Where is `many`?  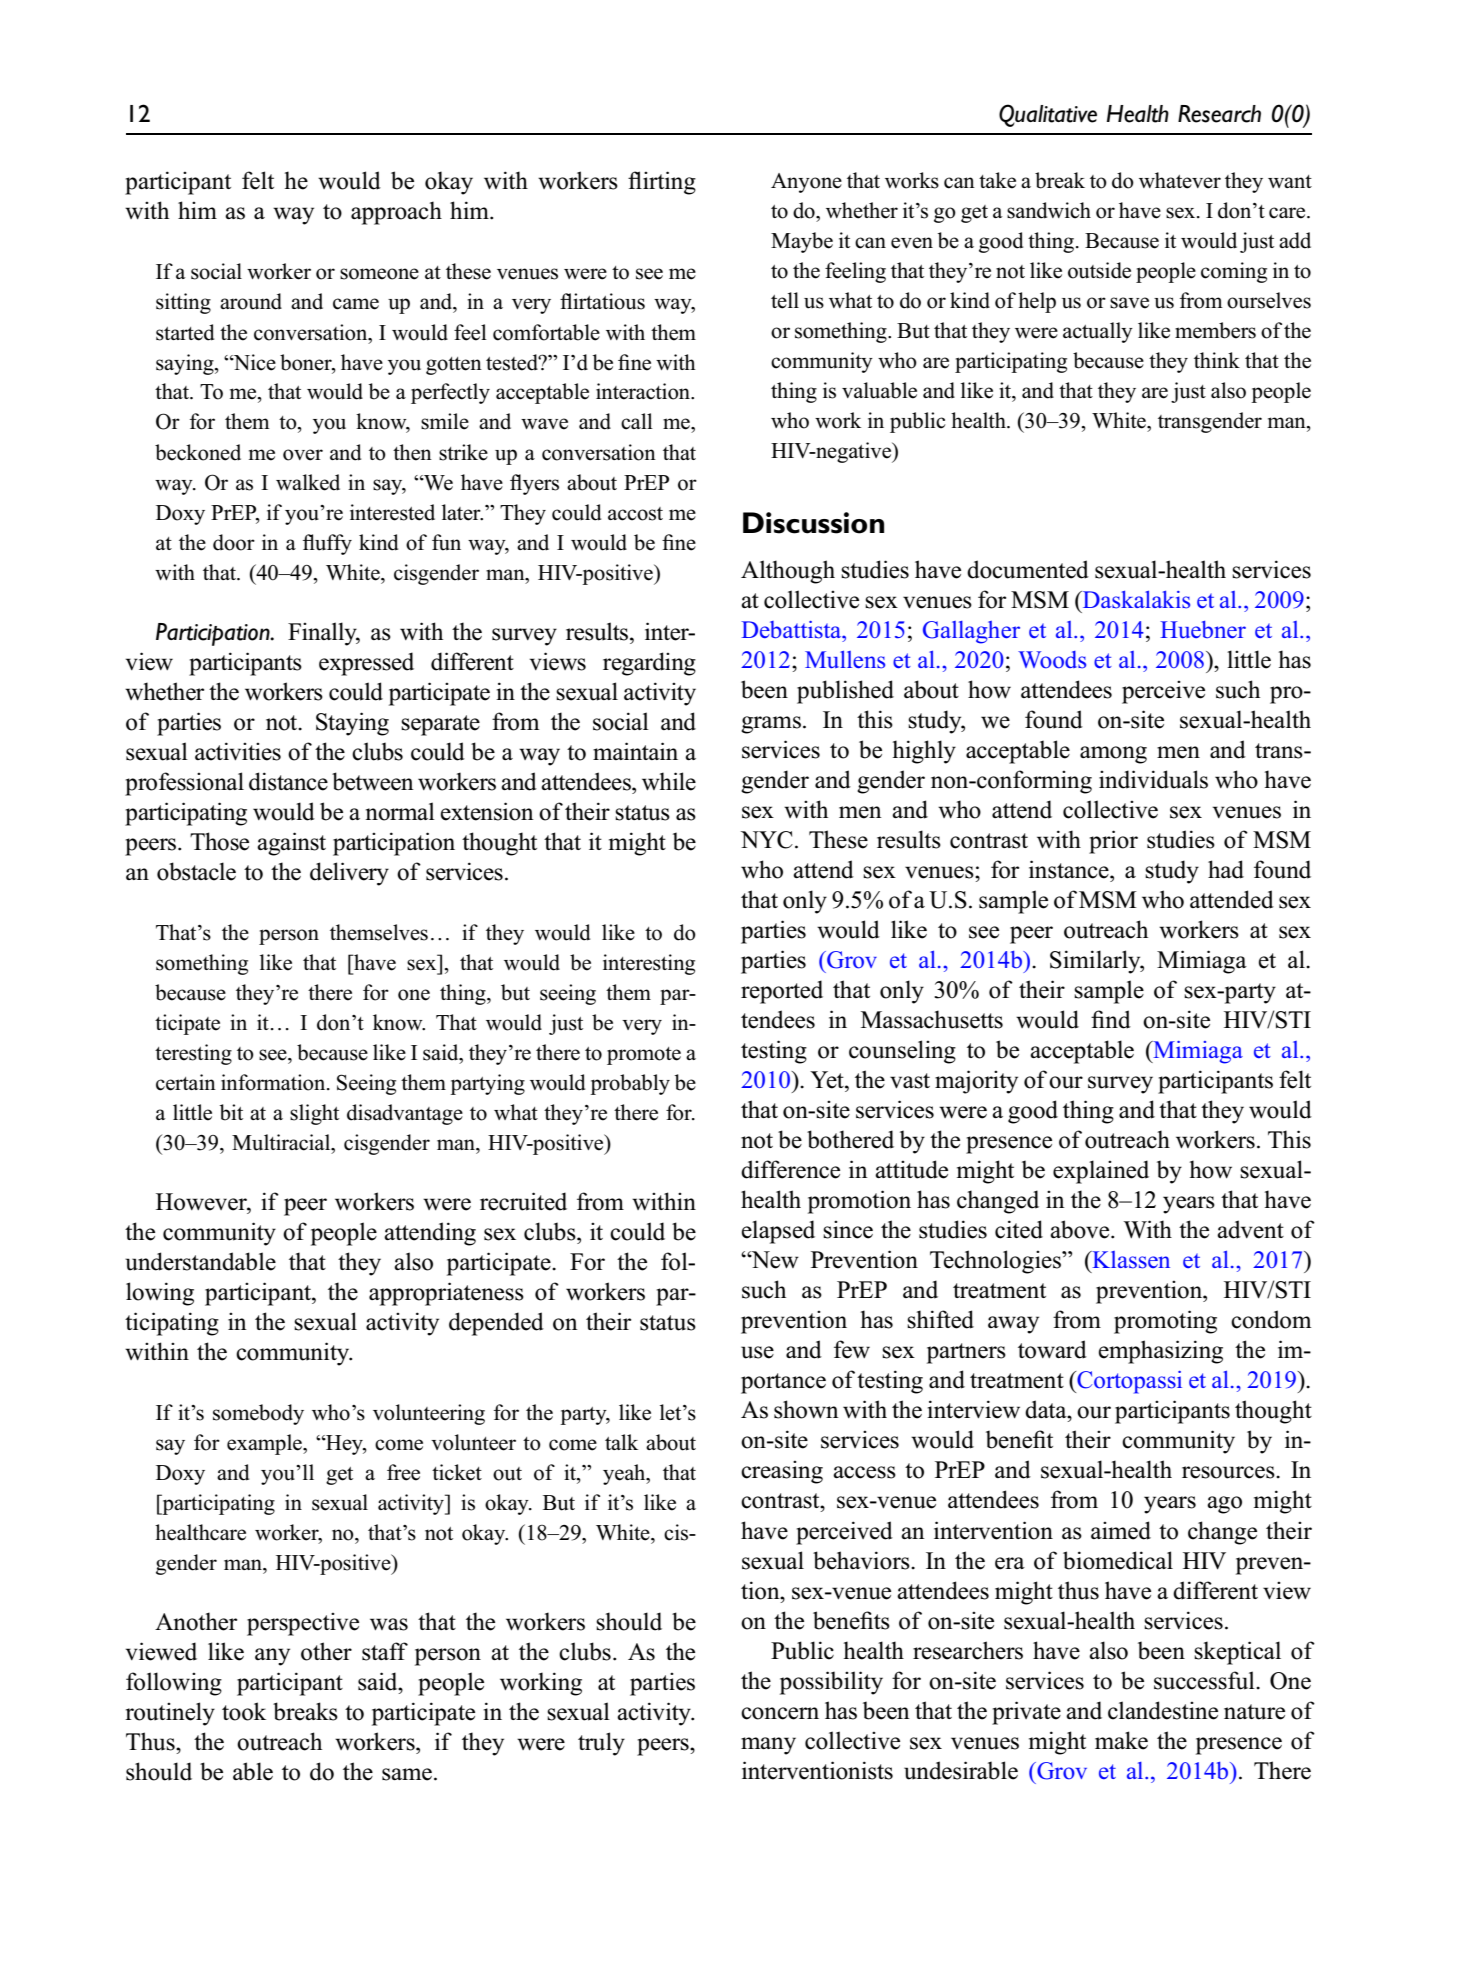 many is located at coordinates (768, 1746).
